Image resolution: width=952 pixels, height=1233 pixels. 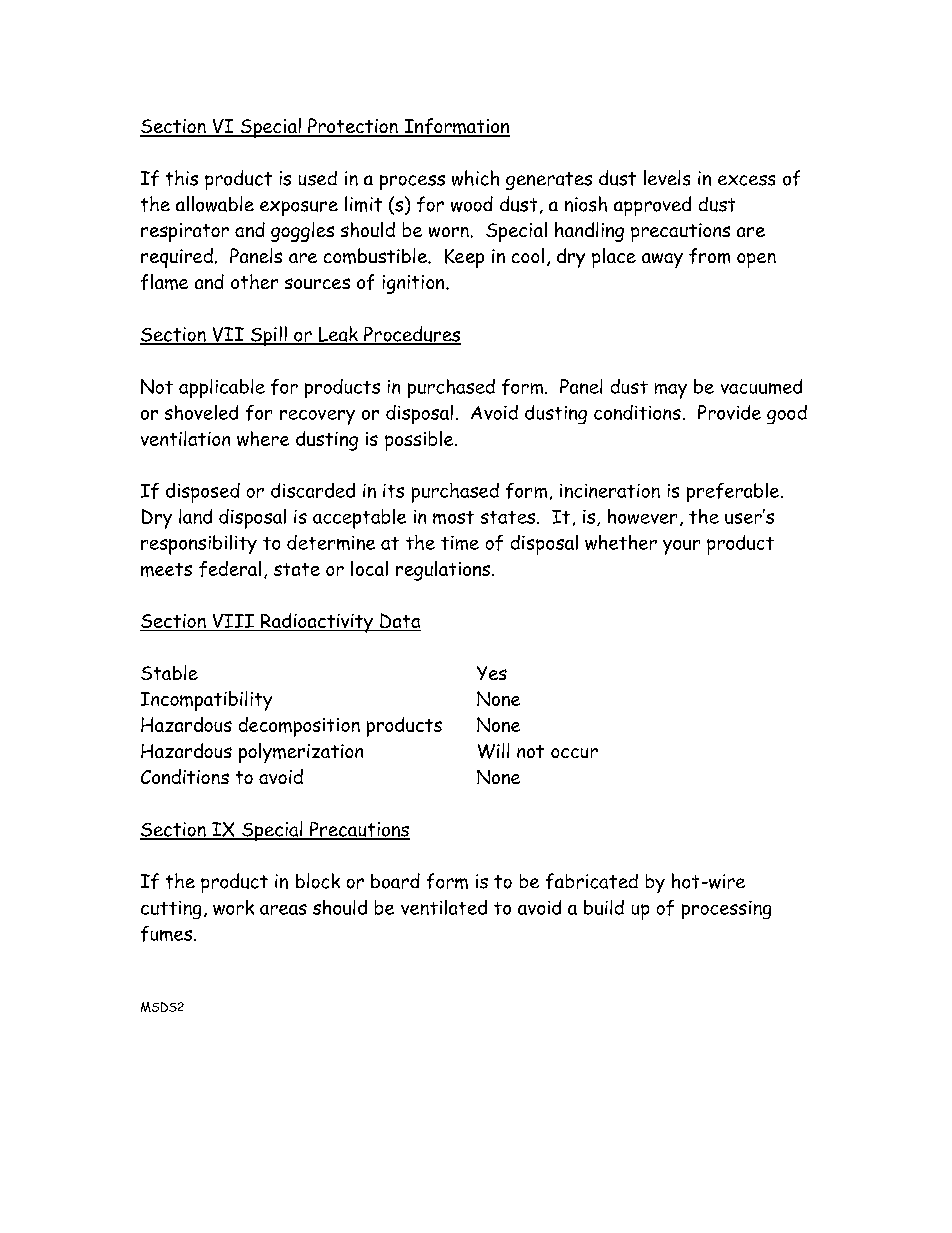 What do you see at coordinates (301, 753) in the image?
I see `polymerization` at bounding box center [301, 753].
